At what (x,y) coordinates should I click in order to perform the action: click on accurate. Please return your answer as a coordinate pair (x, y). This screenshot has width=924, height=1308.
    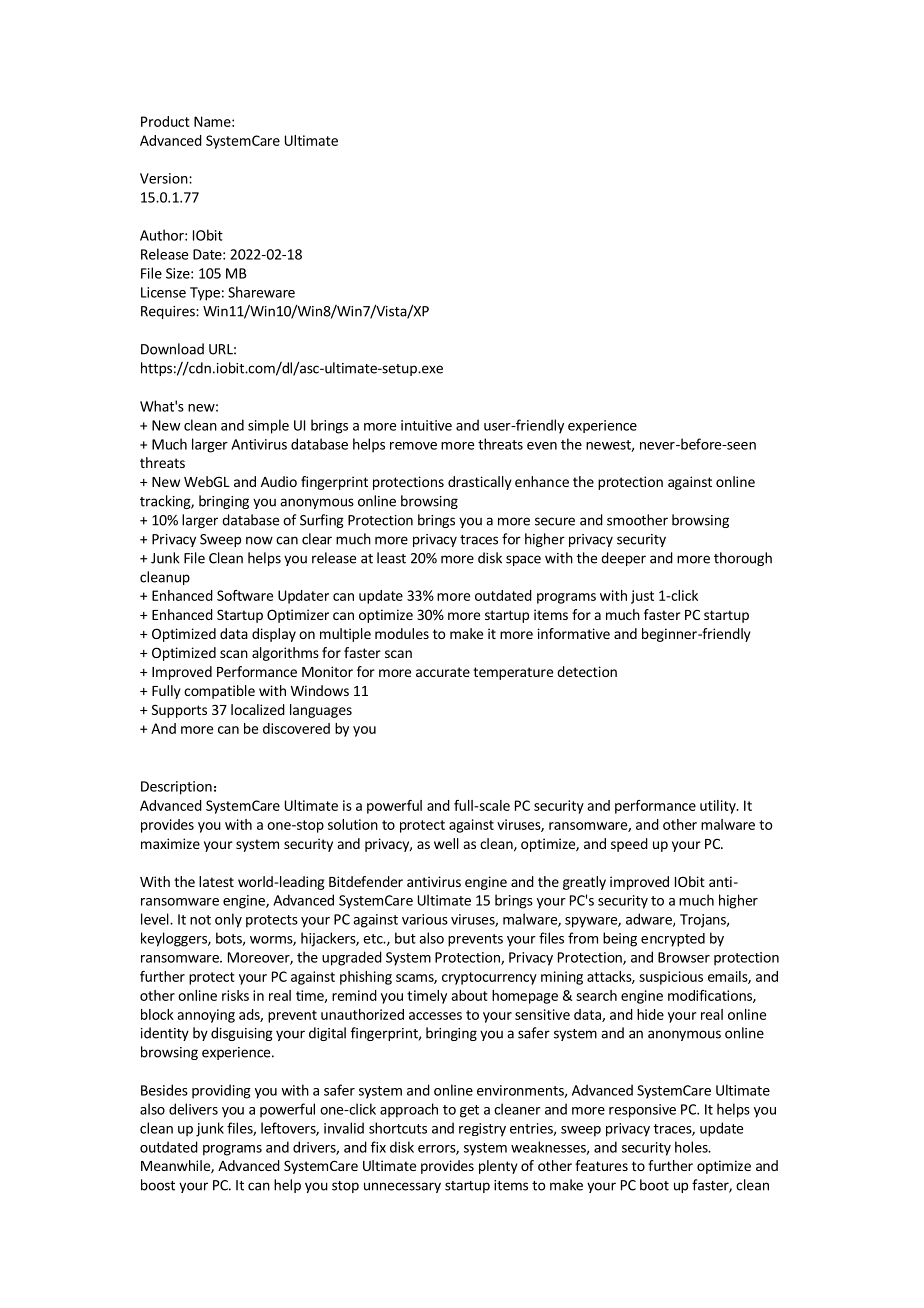
    Looking at the image, I should click on (443, 672).
